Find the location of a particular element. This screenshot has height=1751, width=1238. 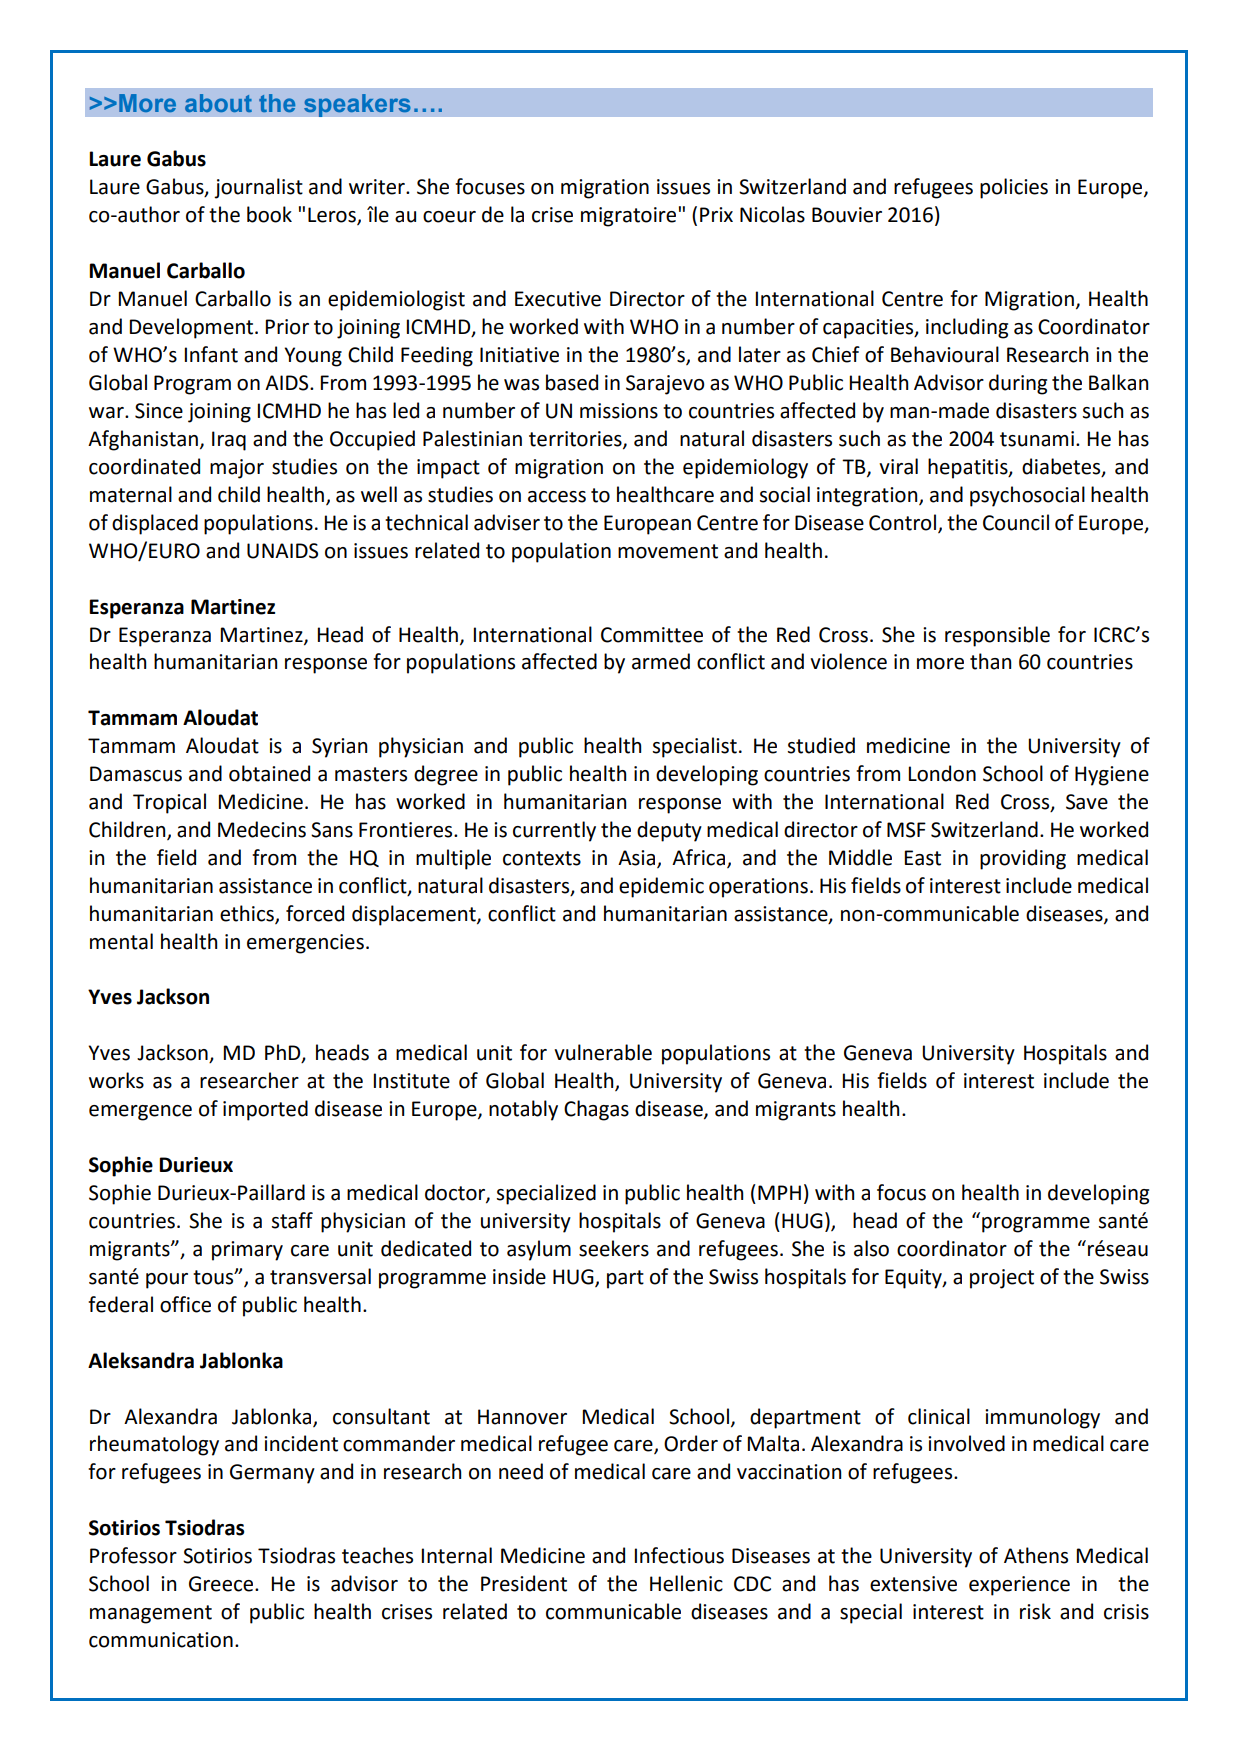

Committee is located at coordinates (652, 635).
